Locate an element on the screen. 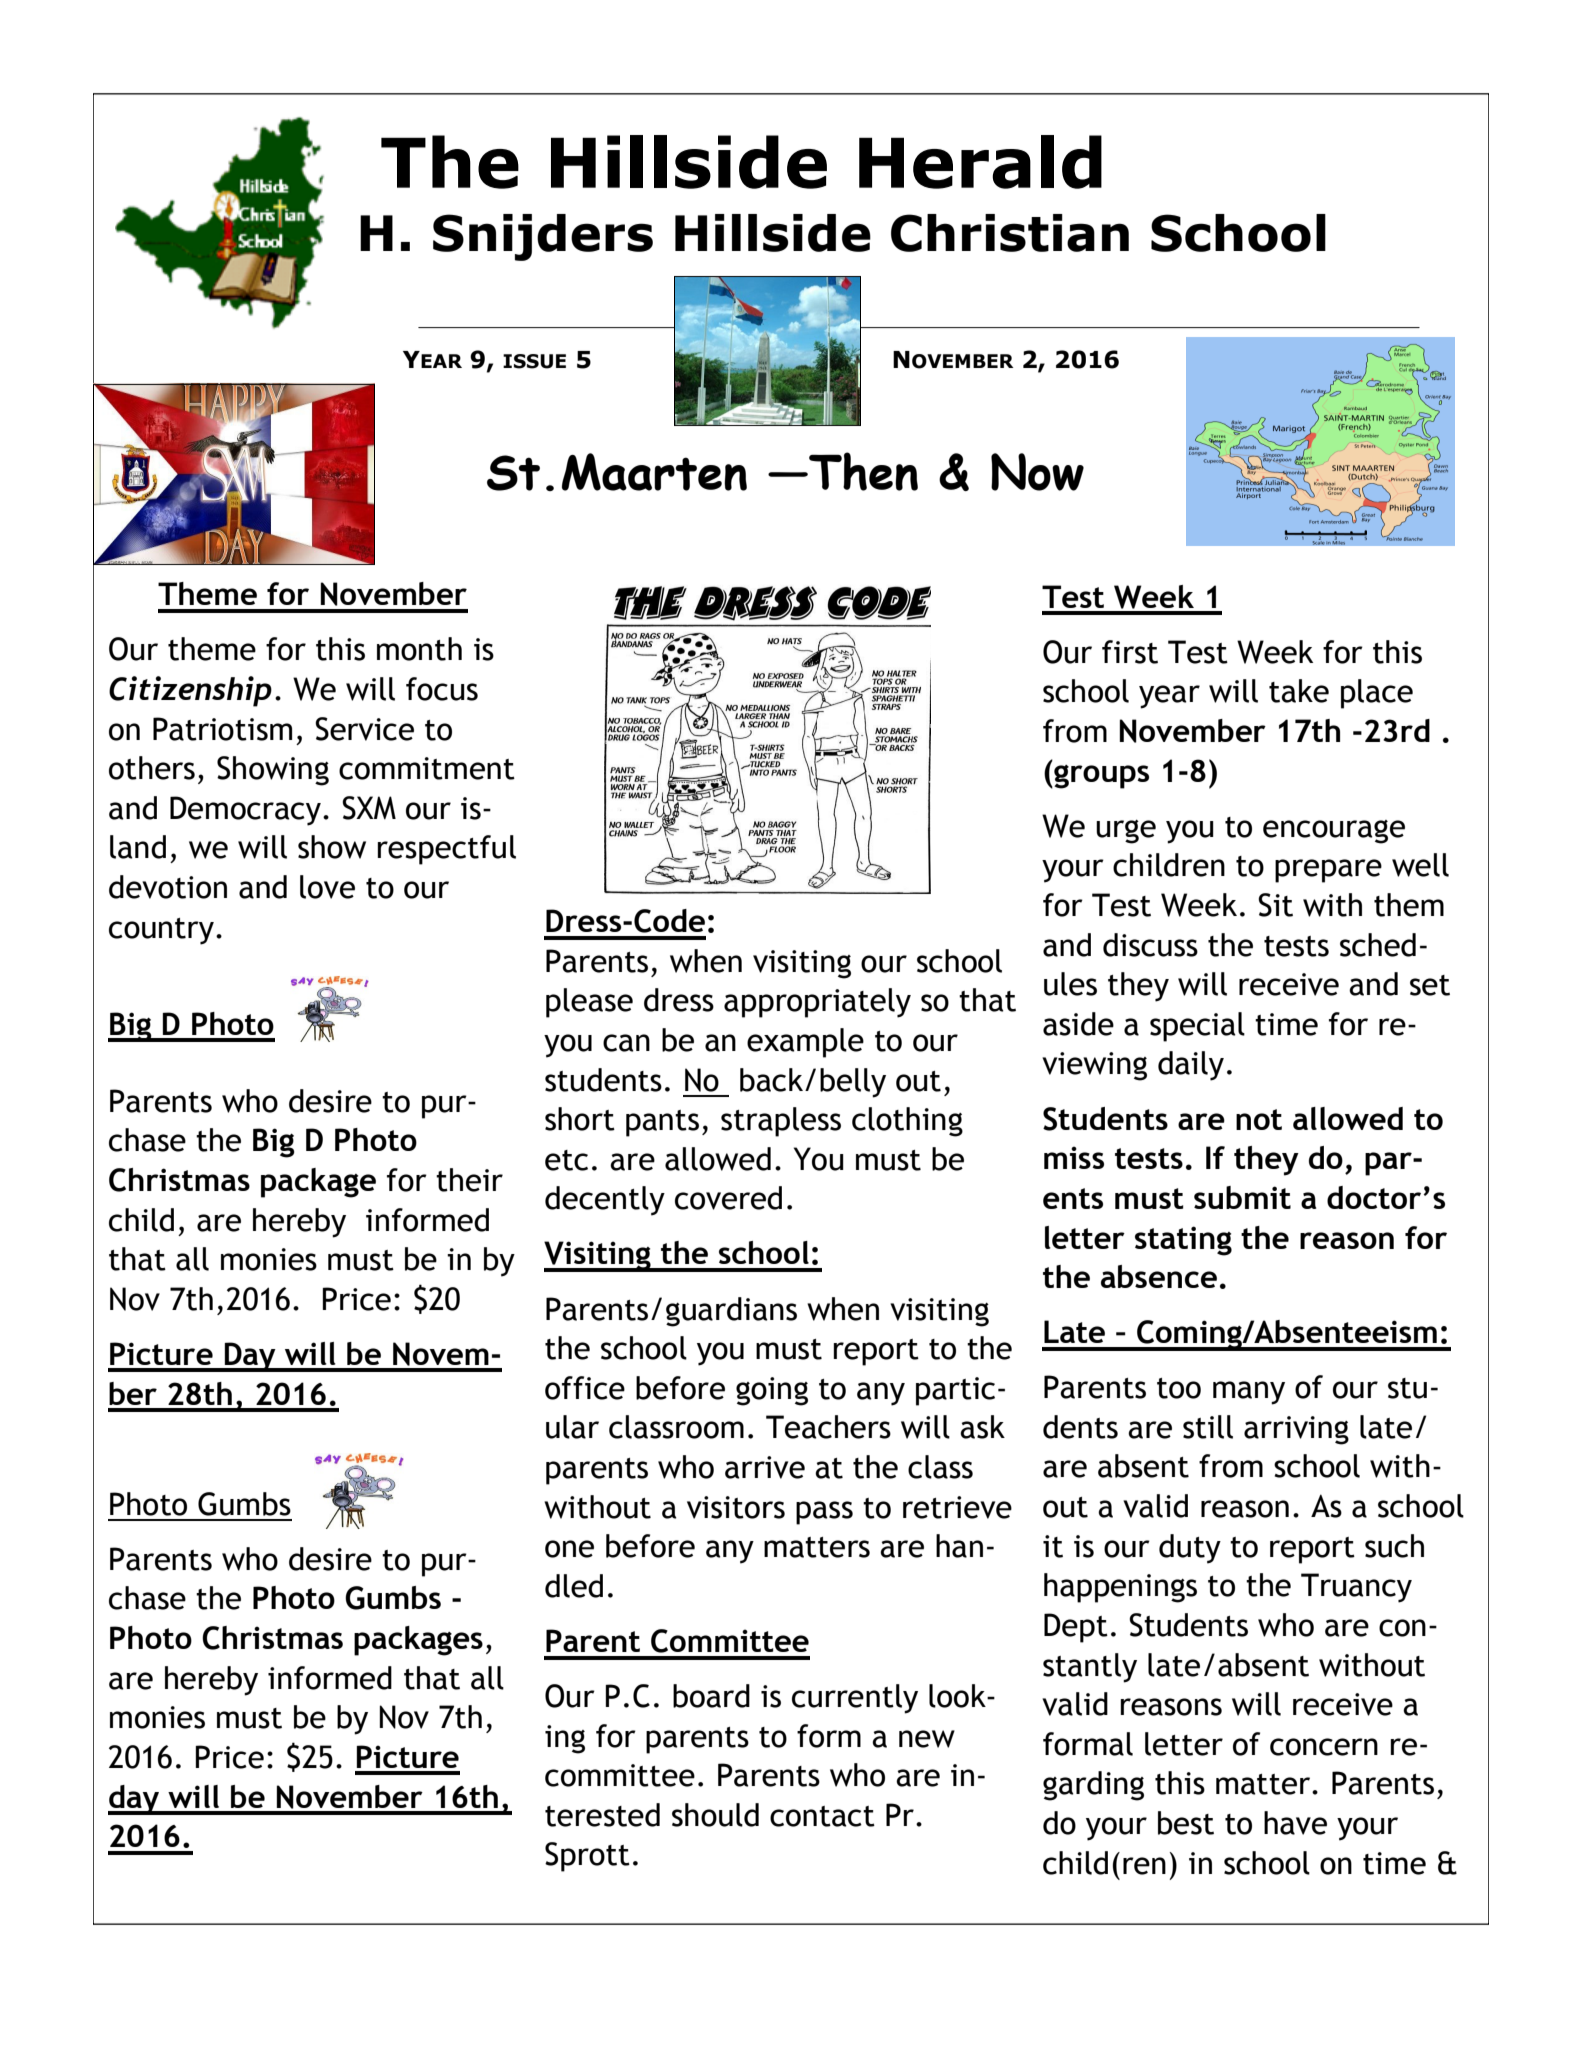 The image size is (1582, 2047). board is located at coordinates (711, 1696).
